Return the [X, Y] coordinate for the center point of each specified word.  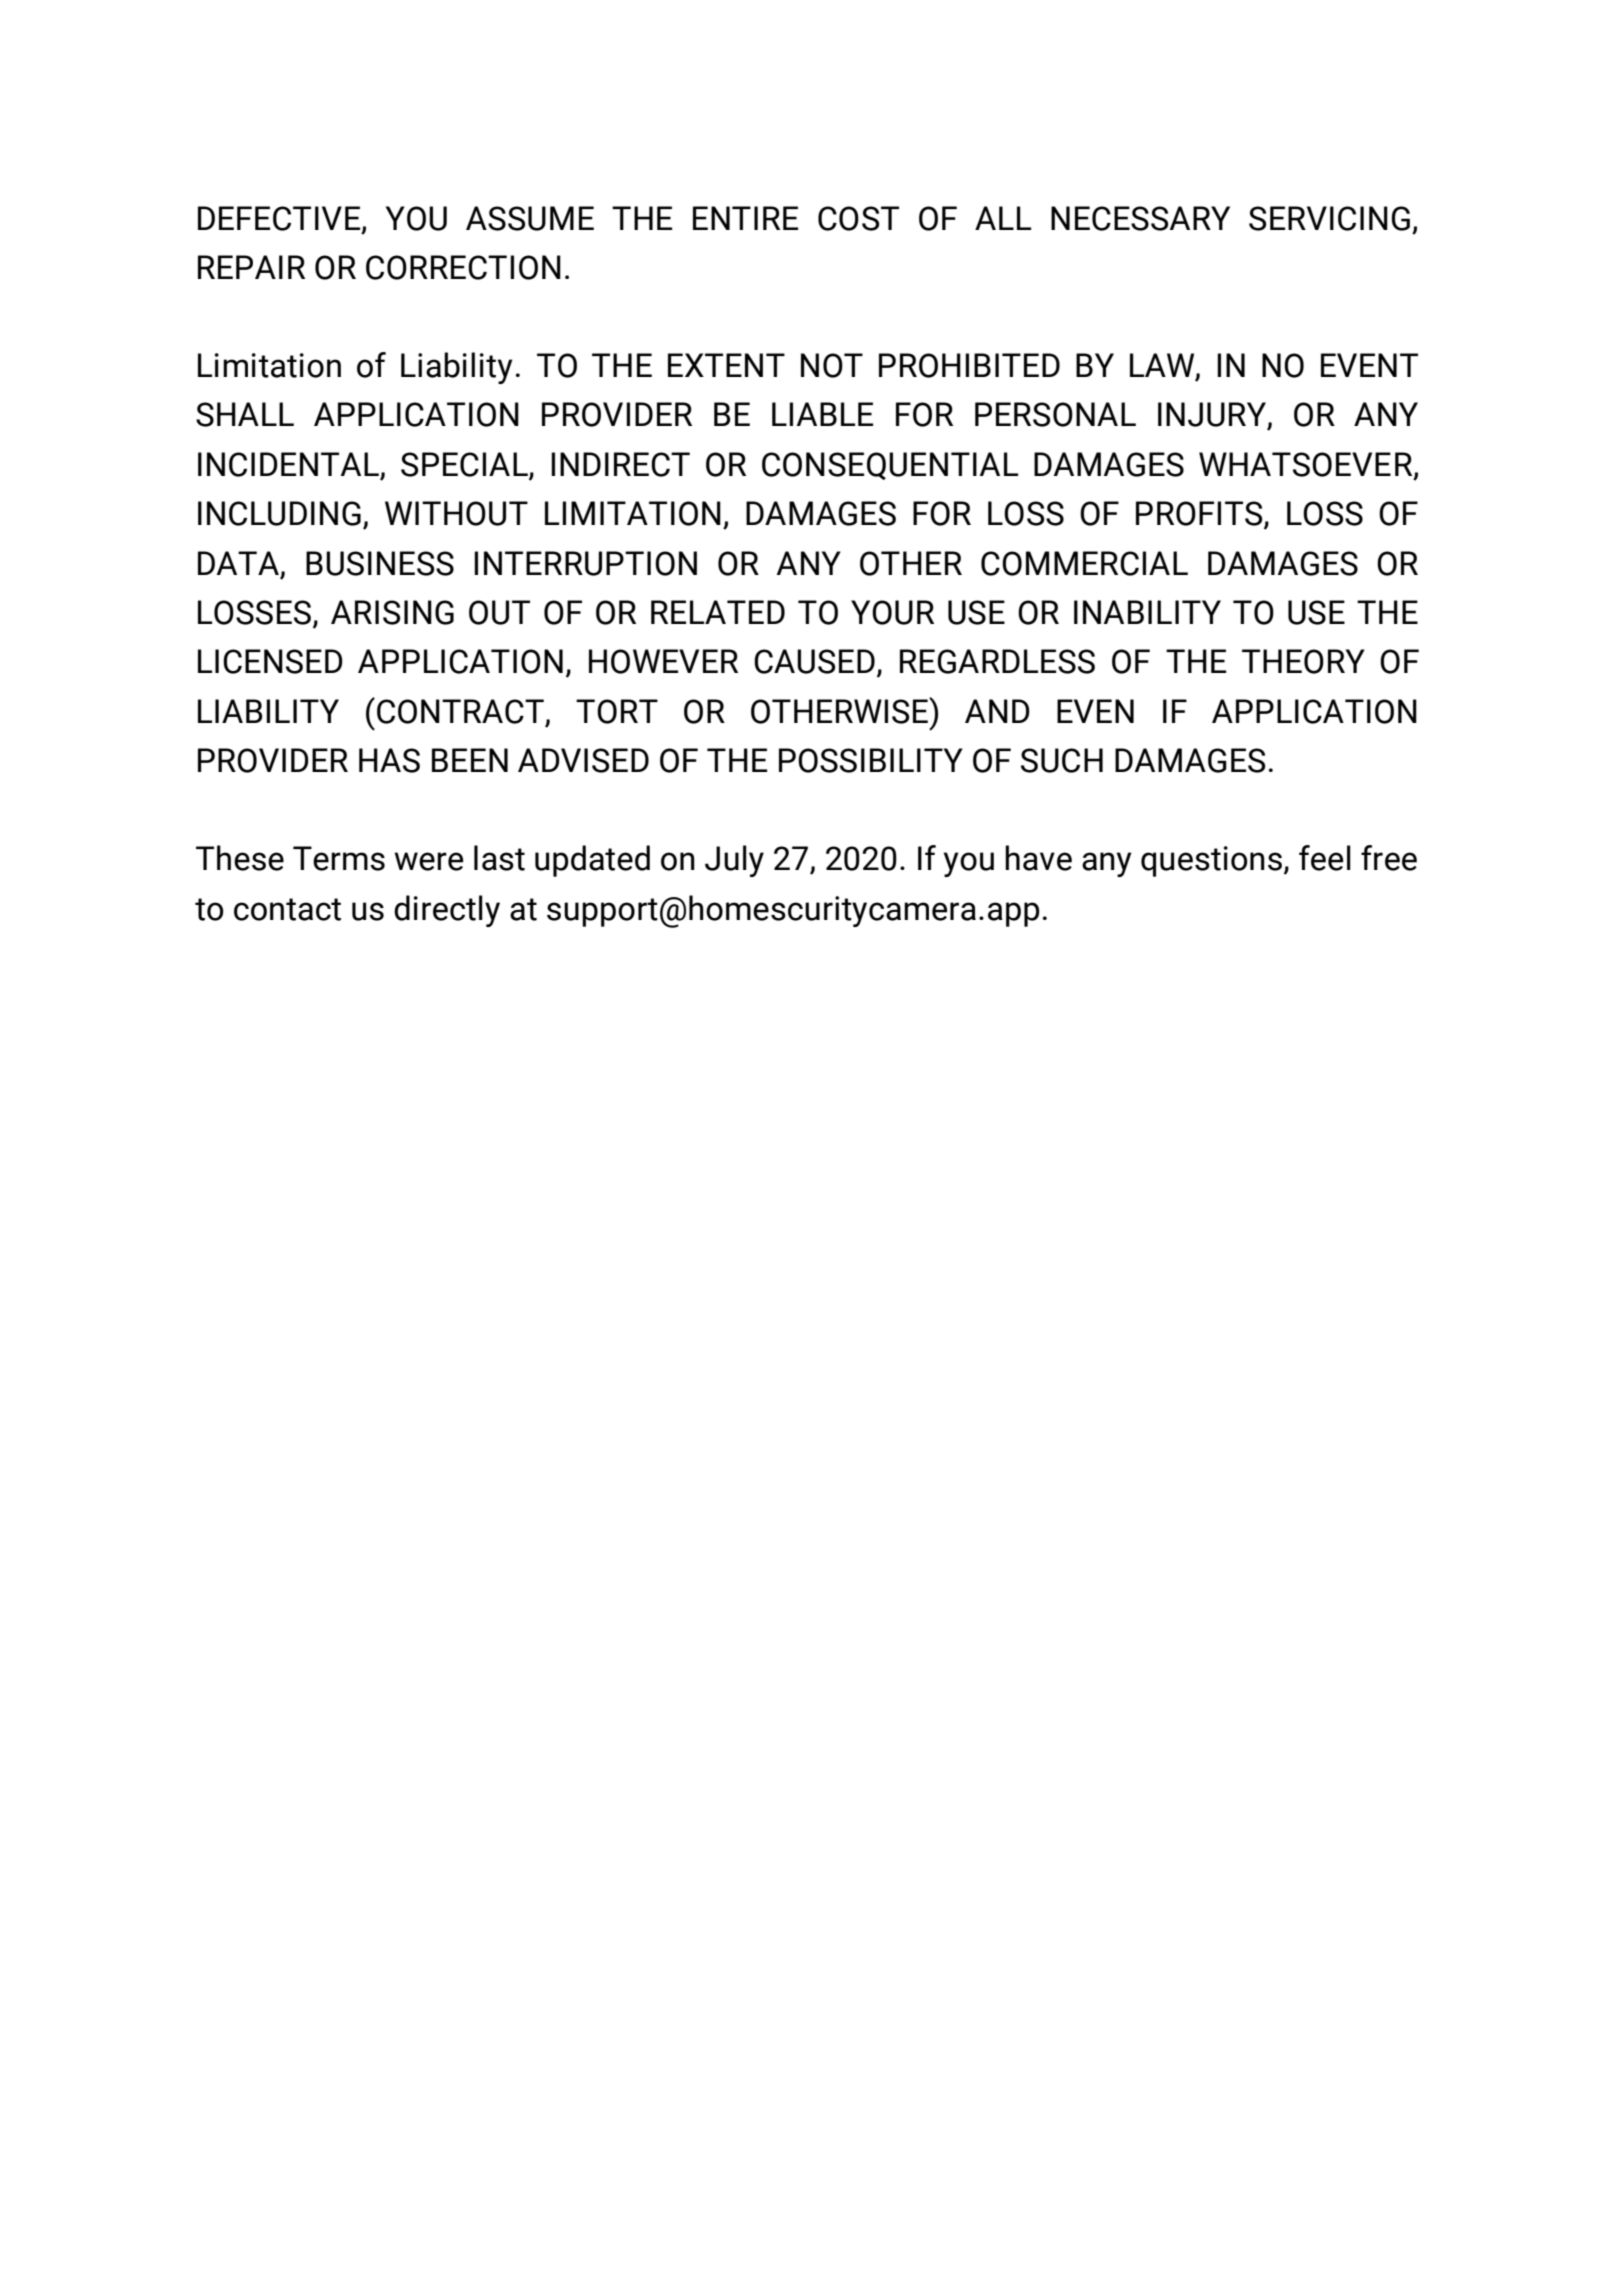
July [734, 861]
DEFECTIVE [280, 219]
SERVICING [1329, 218]
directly [447, 911]
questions [1211, 861]
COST [858, 218]
